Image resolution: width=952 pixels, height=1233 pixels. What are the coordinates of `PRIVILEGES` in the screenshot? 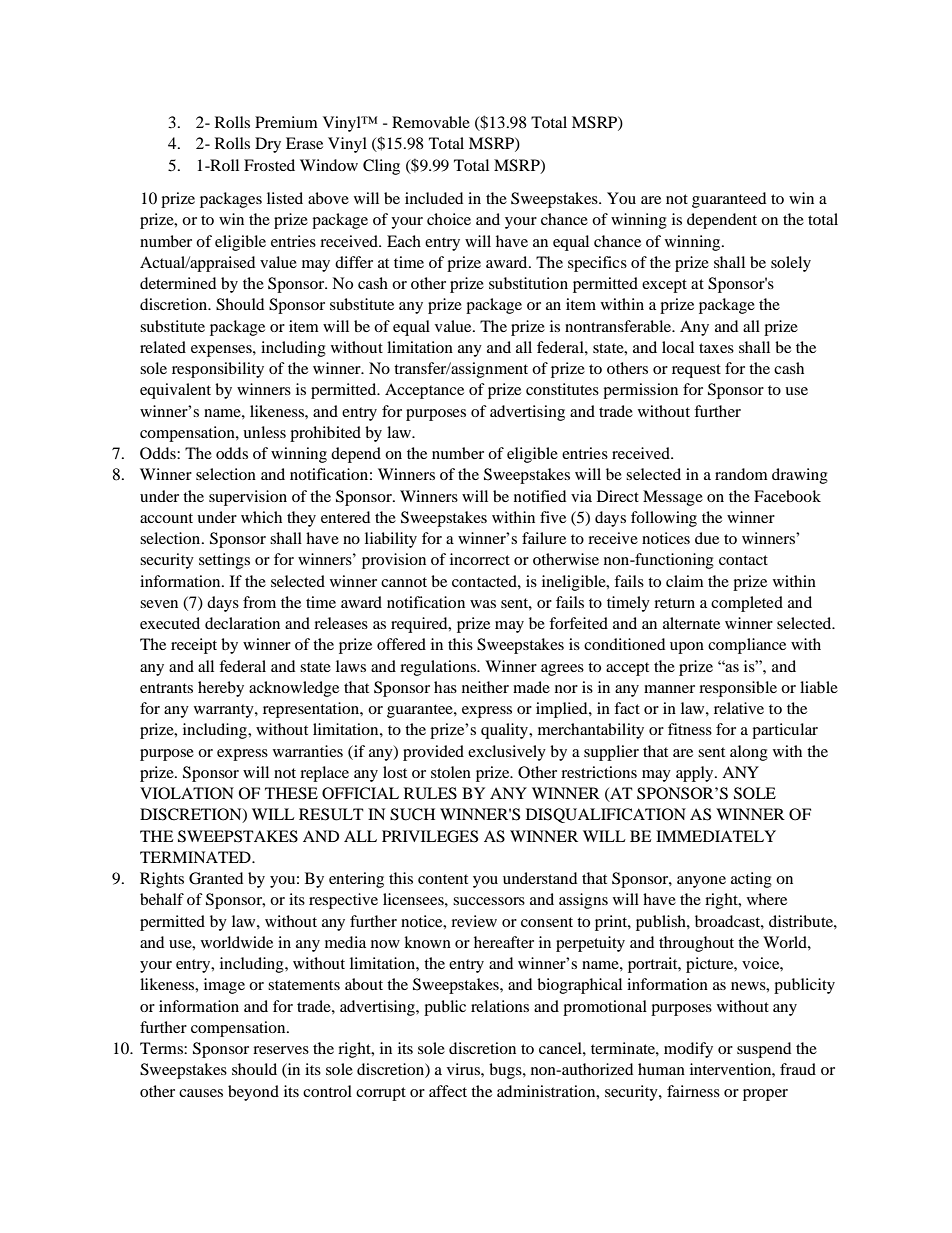 It's located at (430, 836).
